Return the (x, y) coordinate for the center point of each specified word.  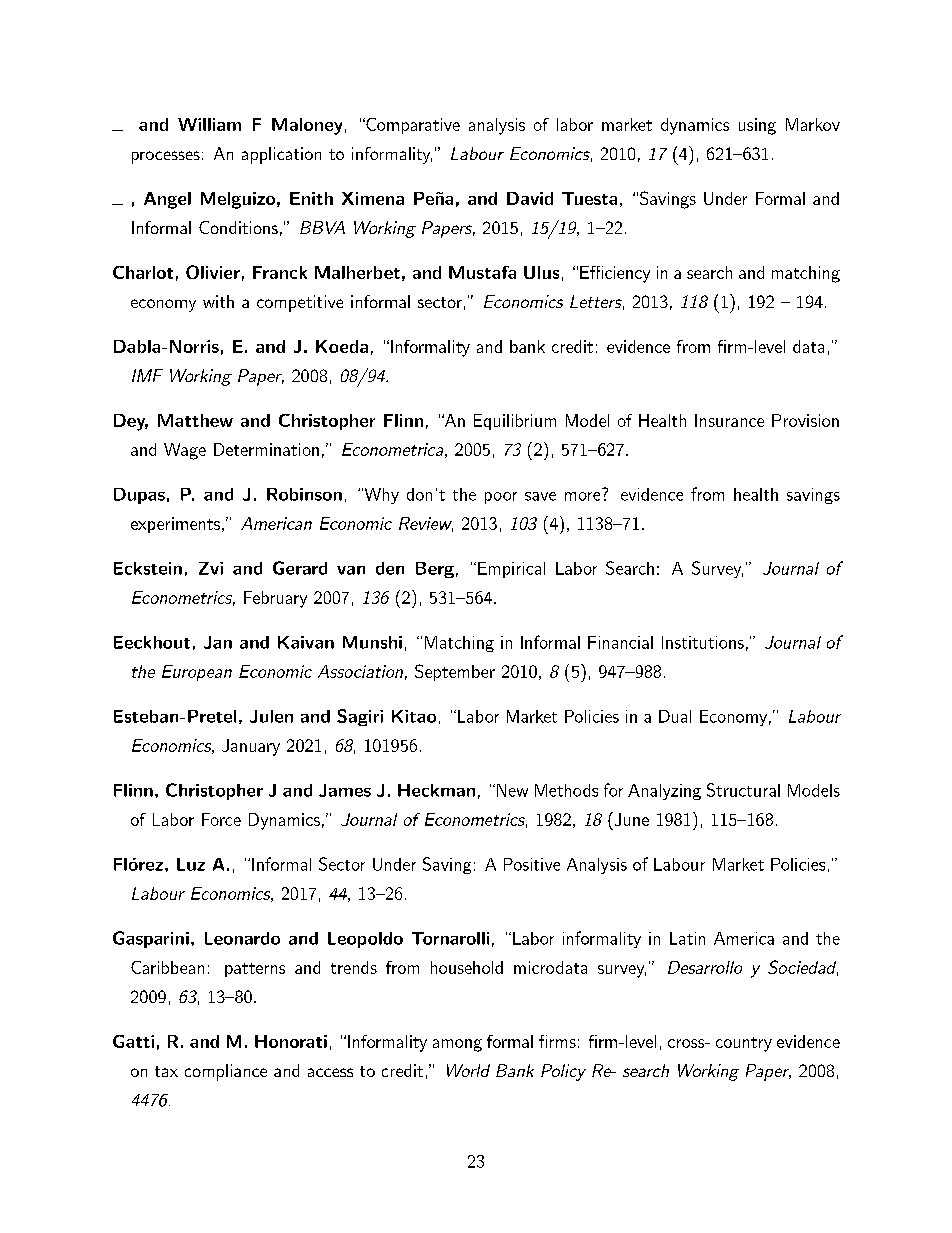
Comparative (412, 126)
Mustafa (482, 272)
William (209, 124)
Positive (532, 864)
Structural (743, 790)
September (455, 672)
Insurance (729, 420)
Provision (805, 420)
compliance (226, 1072)
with (218, 301)
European (197, 673)
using (757, 126)
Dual (675, 716)
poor (501, 498)
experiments (175, 525)
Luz (191, 864)
